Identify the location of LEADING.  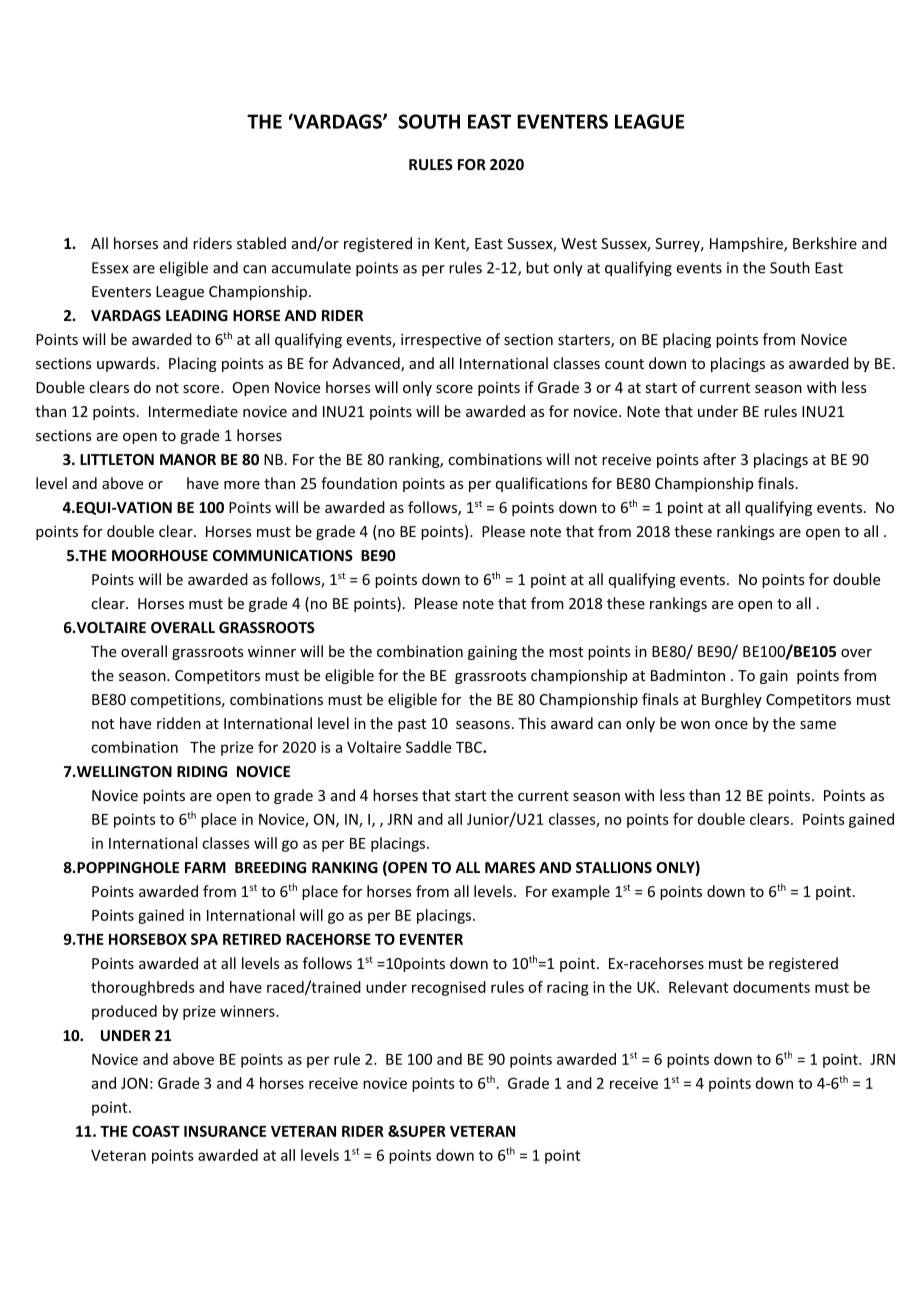
(197, 315).
